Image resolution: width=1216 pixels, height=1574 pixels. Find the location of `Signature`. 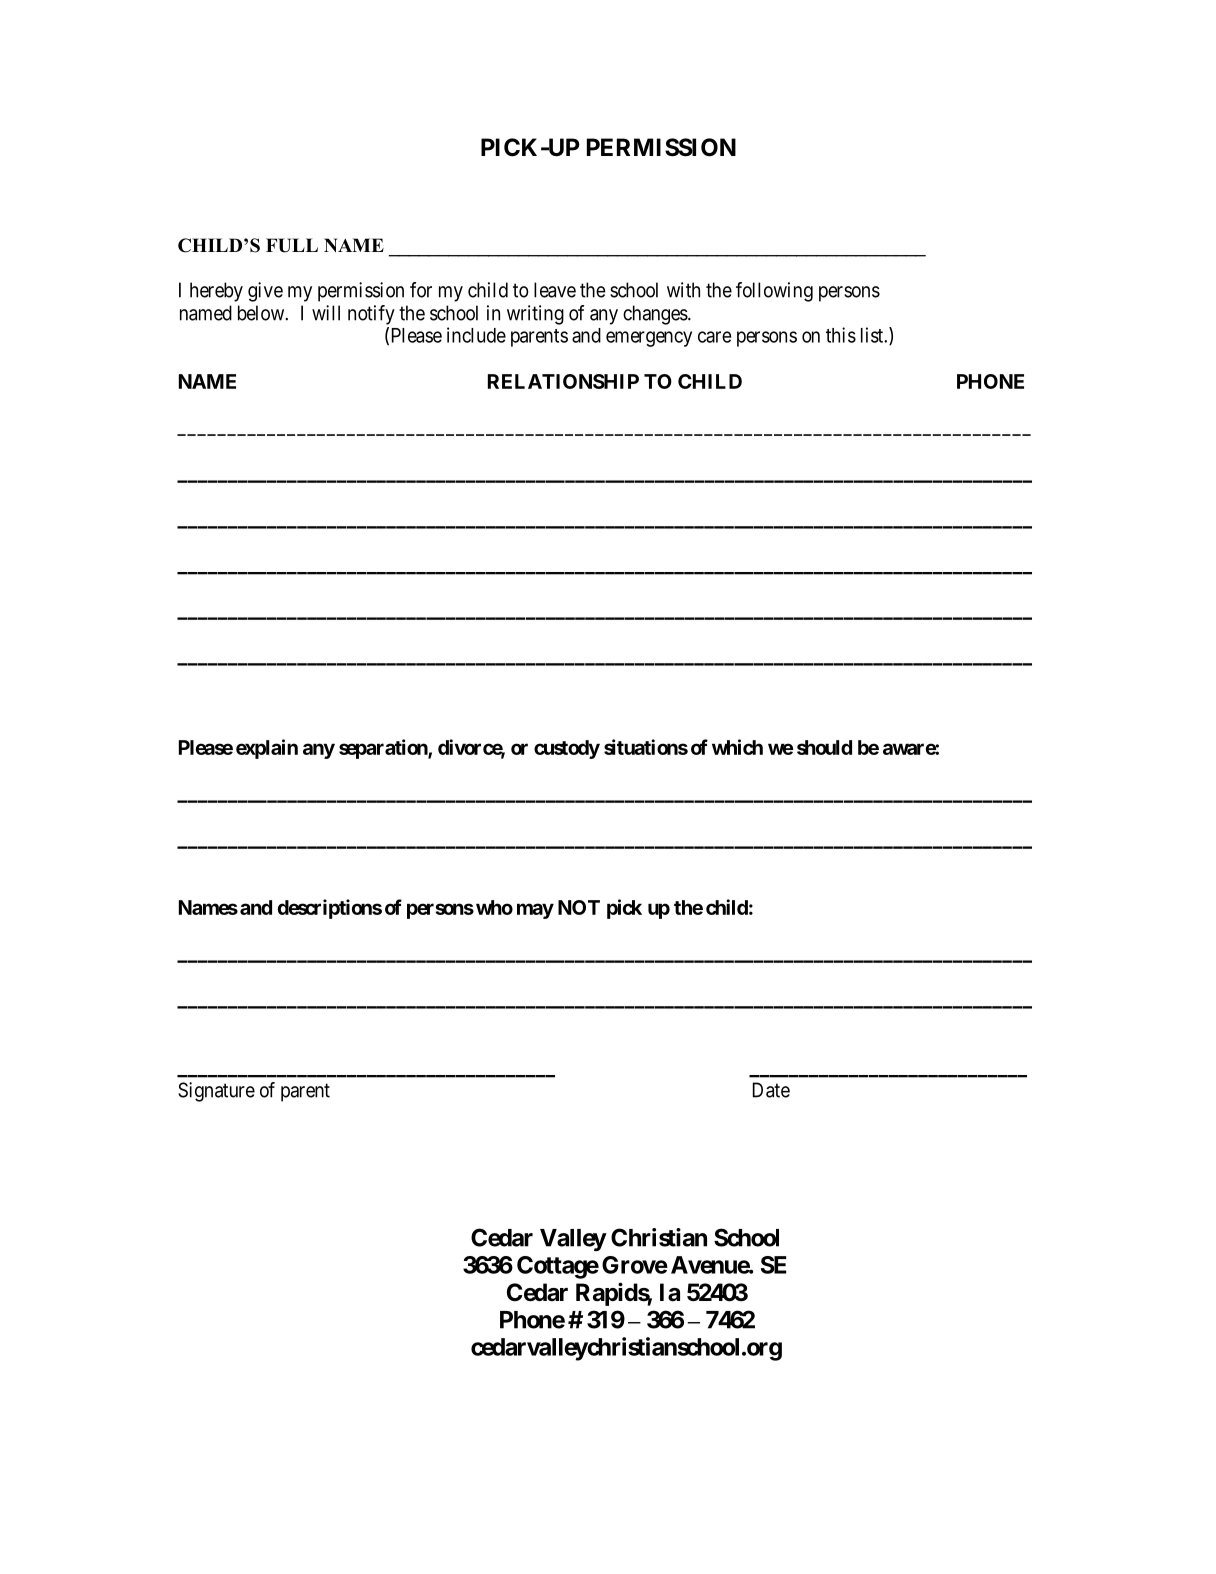

Signature is located at coordinates (216, 1092).
